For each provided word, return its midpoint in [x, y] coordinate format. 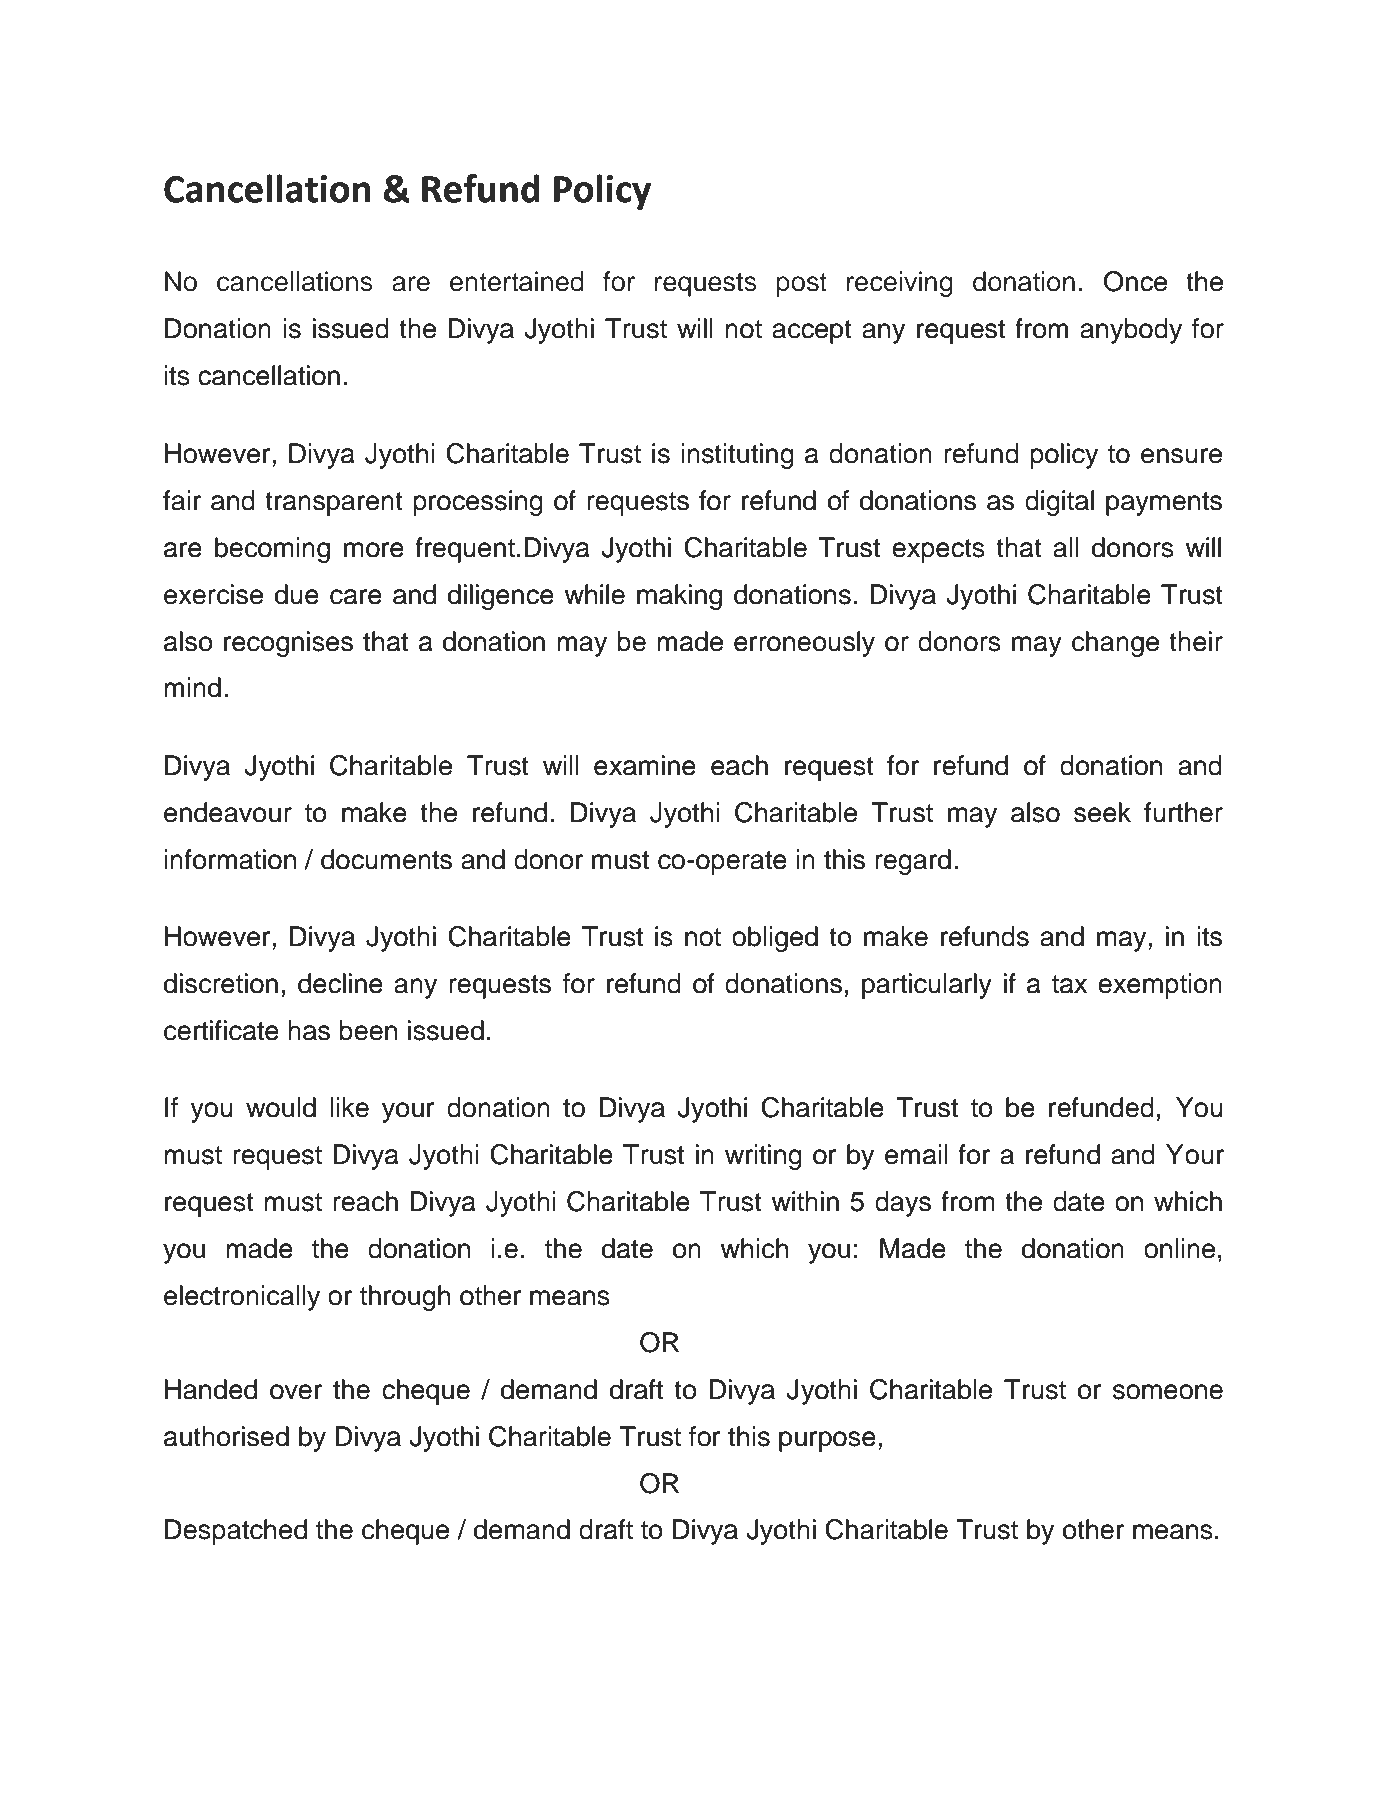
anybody [1131, 331]
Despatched [236, 1532]
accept [812, 332]
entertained [517, 281]
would [281, 1107]
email [916, 1154]
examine [645, 765]
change [1115, 644]
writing [763, 1157]
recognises [288, 644]
